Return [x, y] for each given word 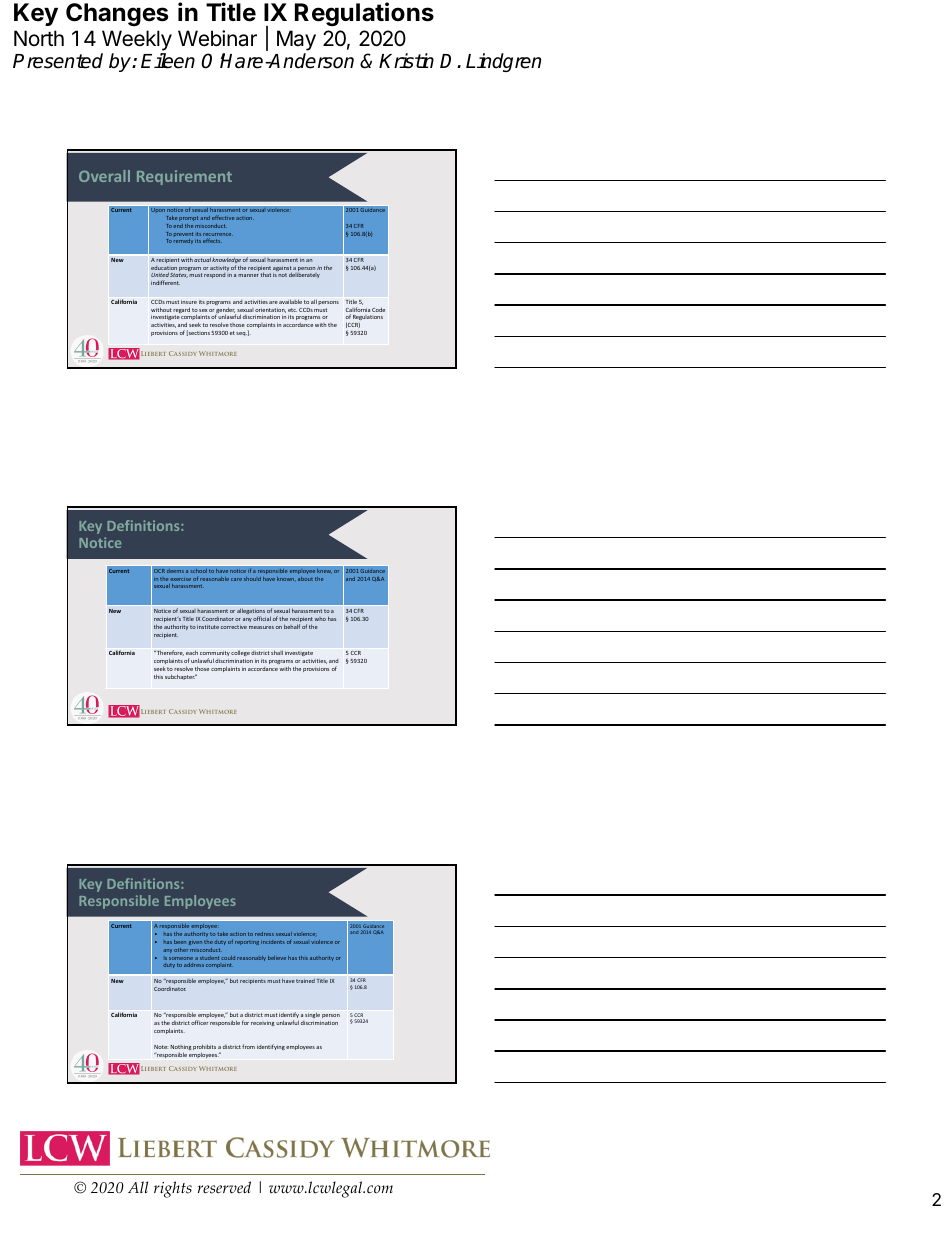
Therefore [169, 653]
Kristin [406, 61]
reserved [224, 1187]
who [320, 619]
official [262, 618]
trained [305, 981]
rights [173, 1189]
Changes [117, 14]
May [296, 40]
